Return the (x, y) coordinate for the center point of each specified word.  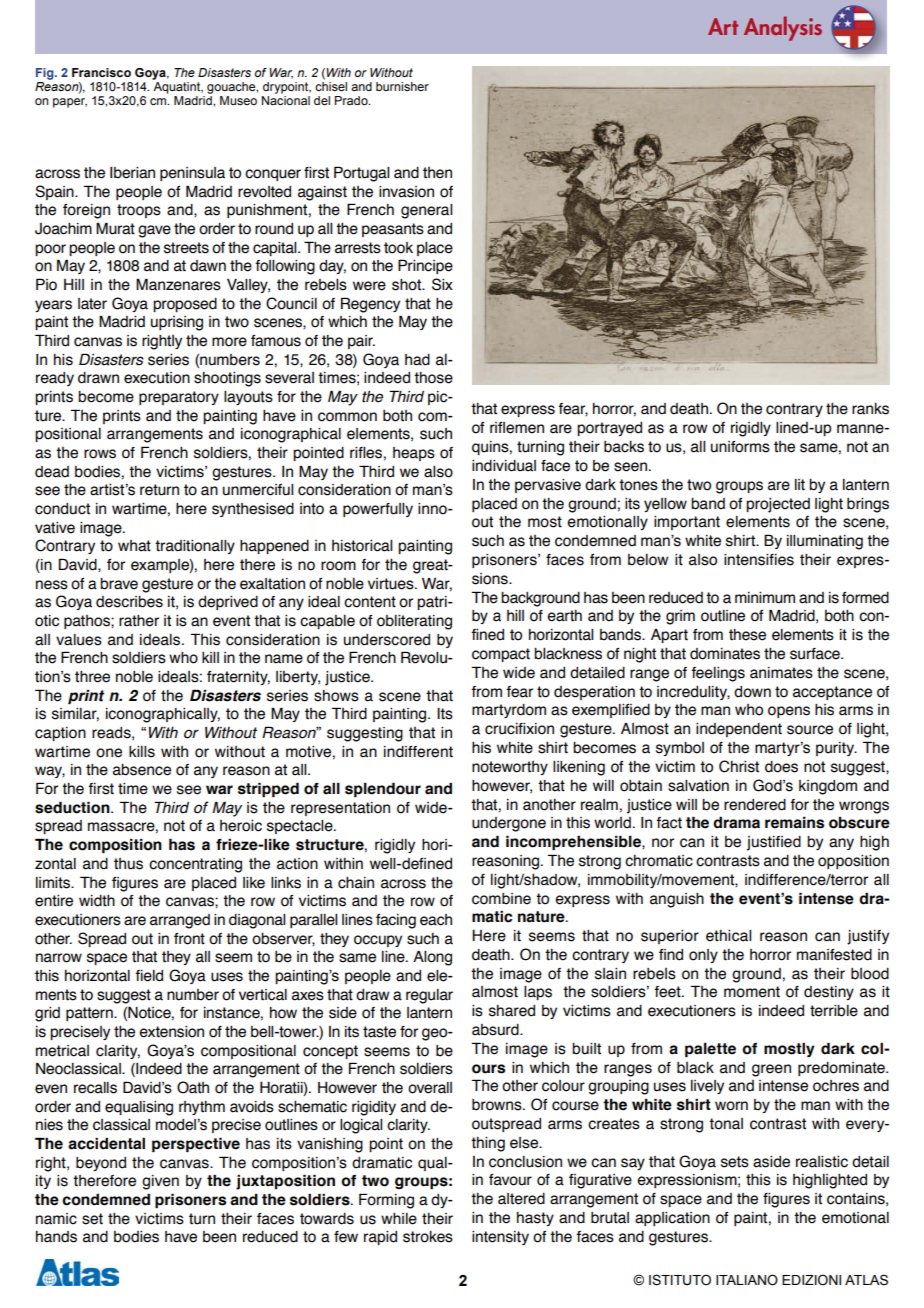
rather (139, 621)
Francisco (101, 72)
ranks (870, 409)
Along (432, 958)
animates (781, 673)
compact (501, 655)
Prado (352, 100)
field (149, 976)
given (160, 1182)
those (433, 378)
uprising (177, 323)
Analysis (783, 28)
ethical (728, 936)
